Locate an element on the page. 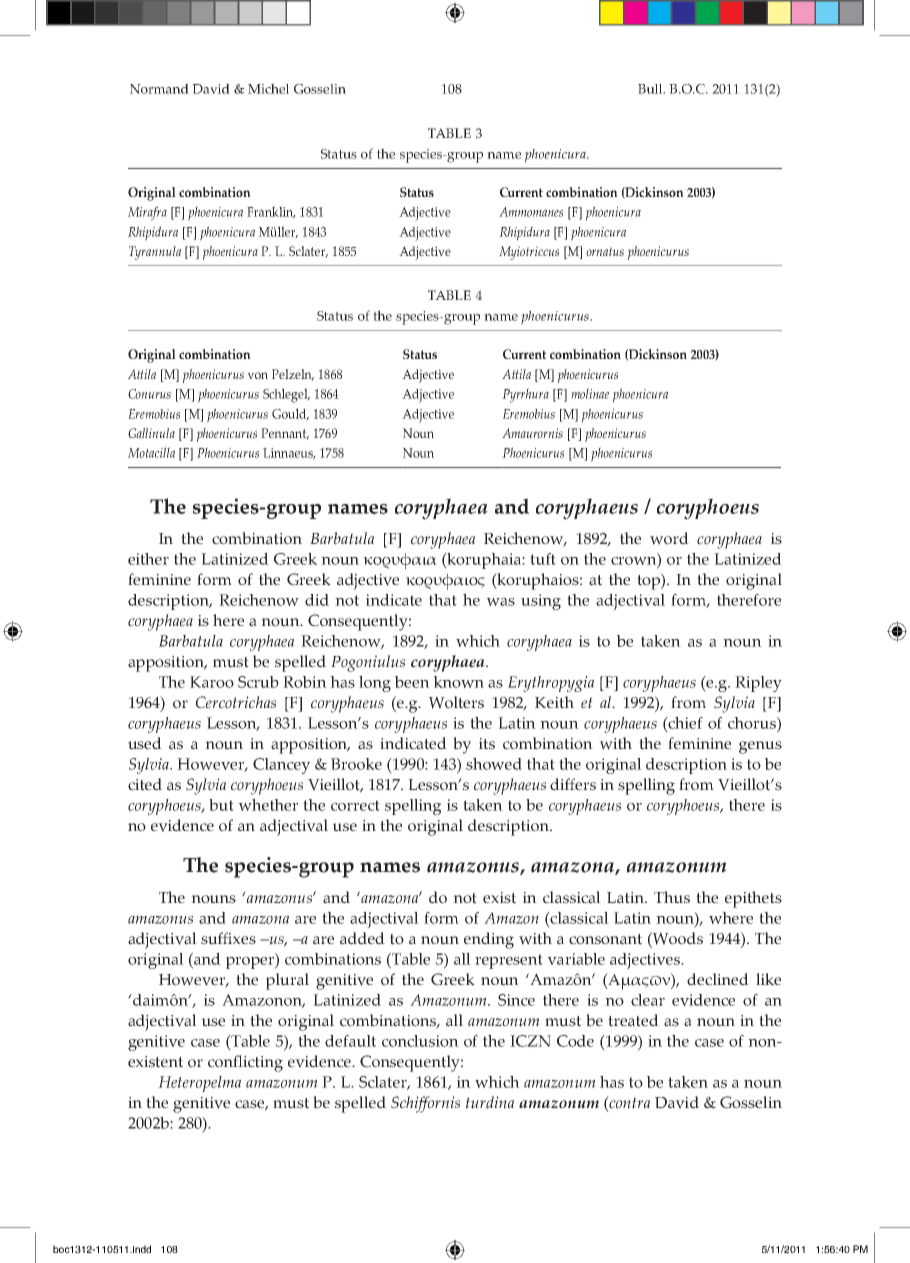 The width and height of the document is (910, 1263). Bull is located at coordinates (651, 89).
